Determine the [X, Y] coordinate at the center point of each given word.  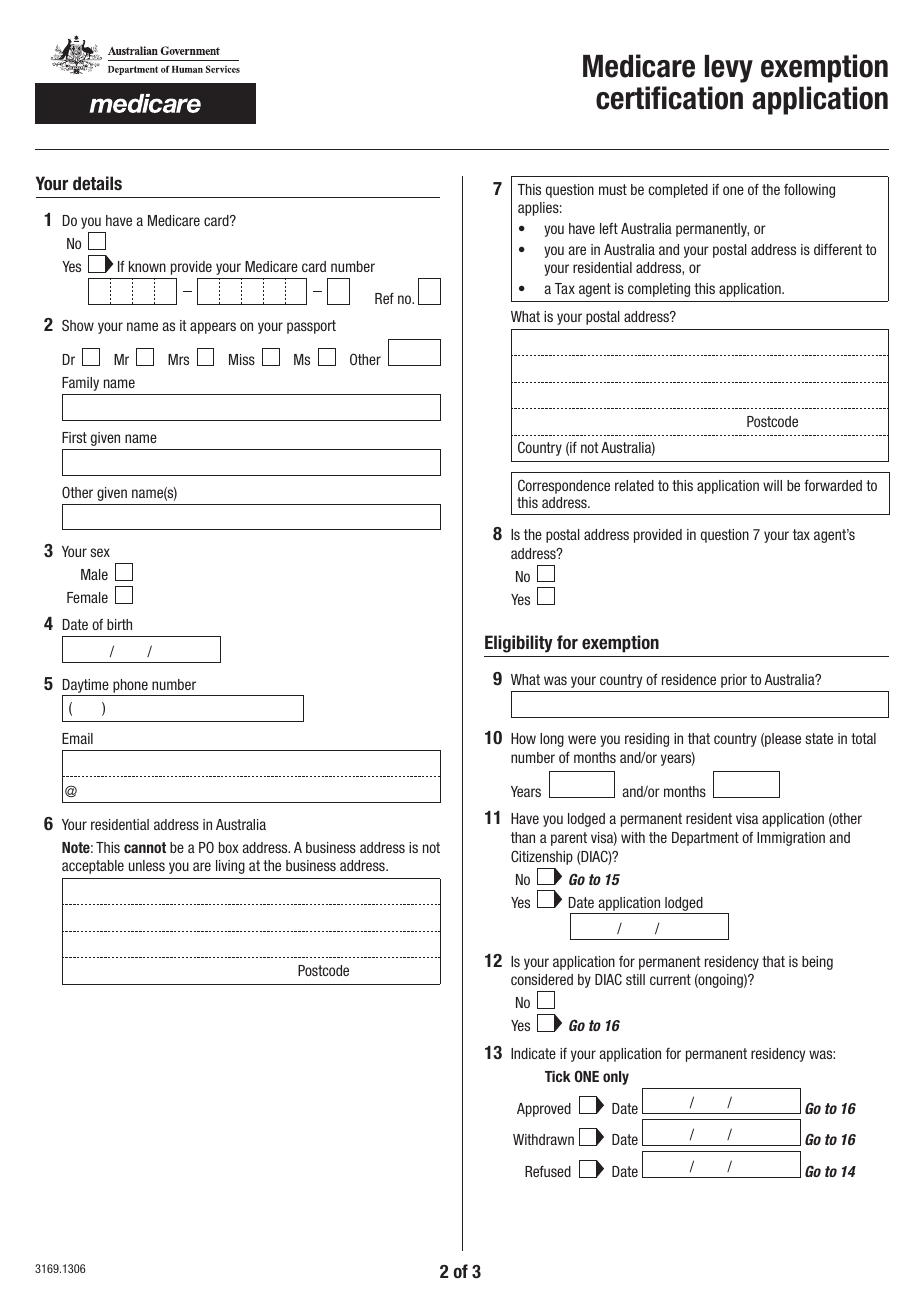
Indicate [533, 1053]
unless [147, 865]
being [817, 963]
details [97, 183]
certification [669, 98]
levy [729, 69]
